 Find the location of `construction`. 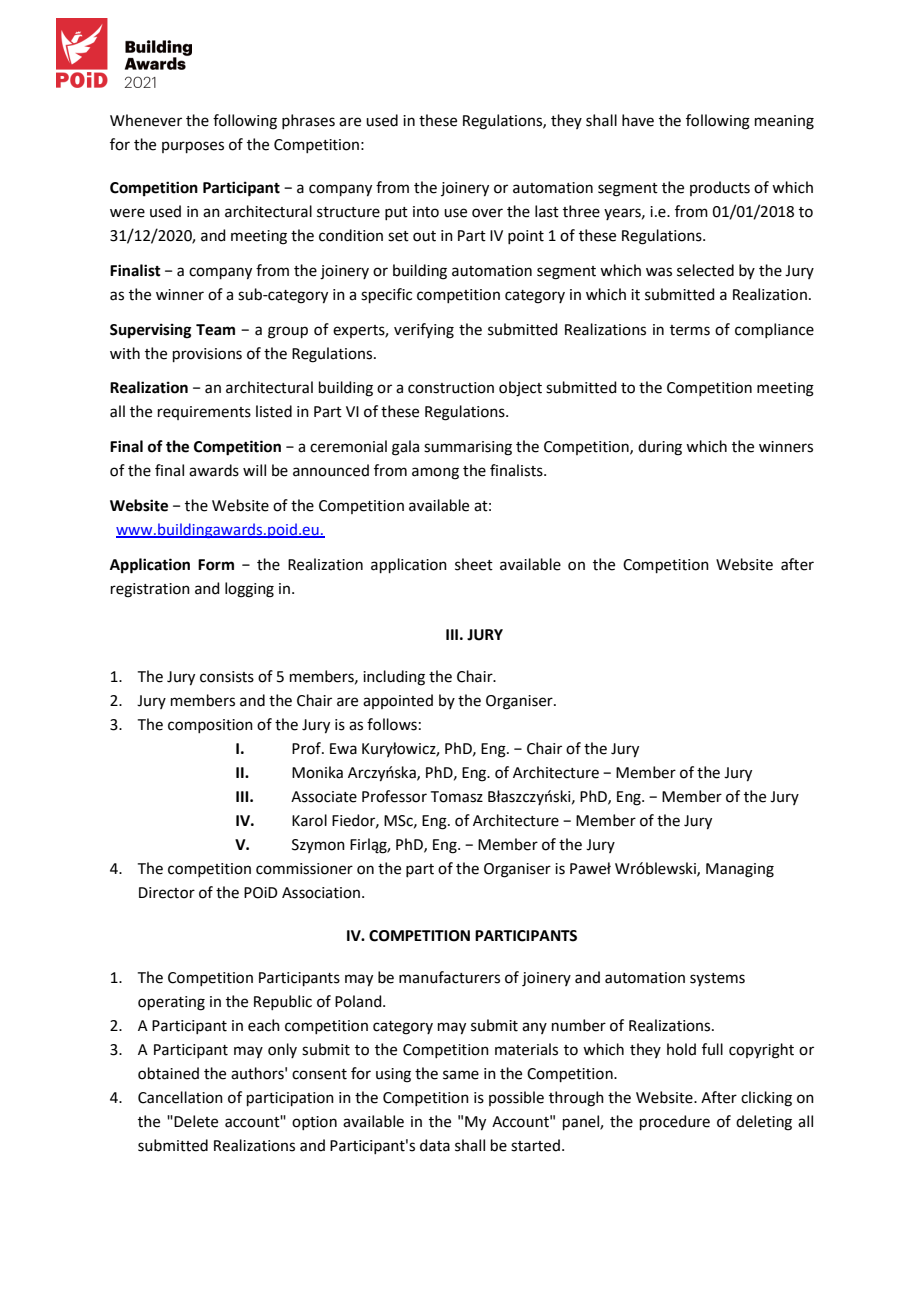

construction is located at coordinates (451, 388).
